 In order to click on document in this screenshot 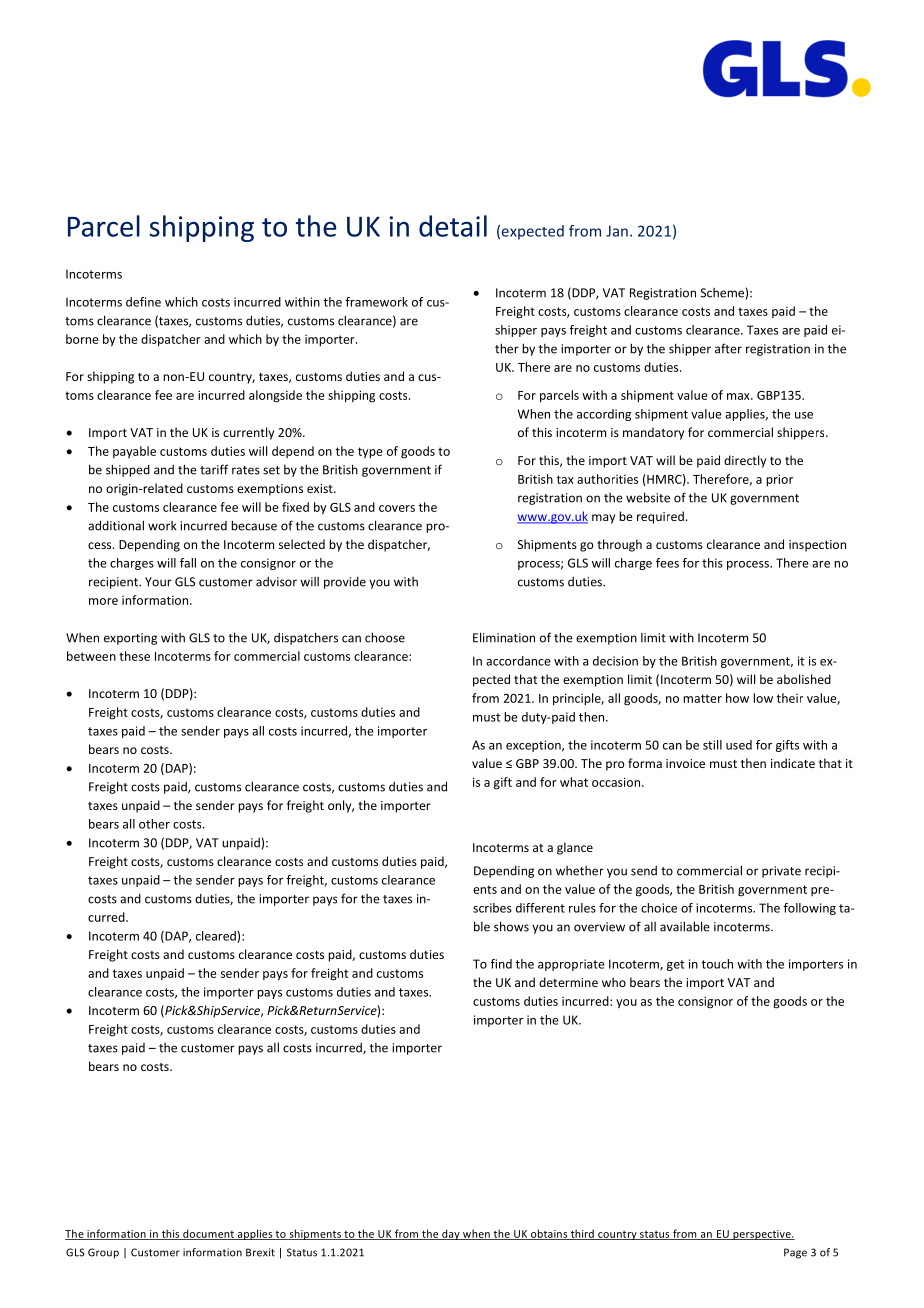, I will do `click(208, 1234)`.
